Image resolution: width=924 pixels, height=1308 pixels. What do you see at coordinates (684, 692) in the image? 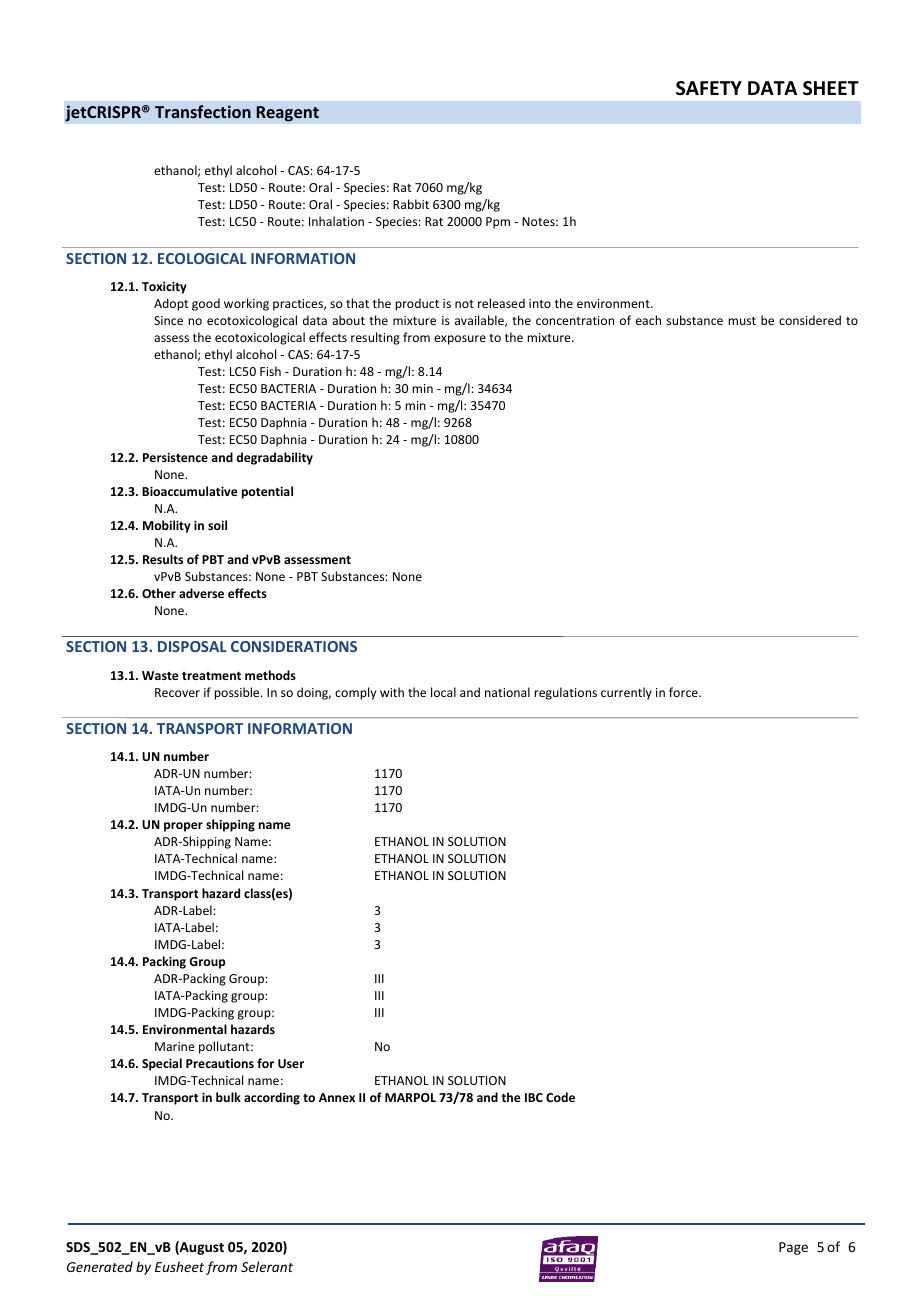
I see `force` at bounding box center [684, 692].
